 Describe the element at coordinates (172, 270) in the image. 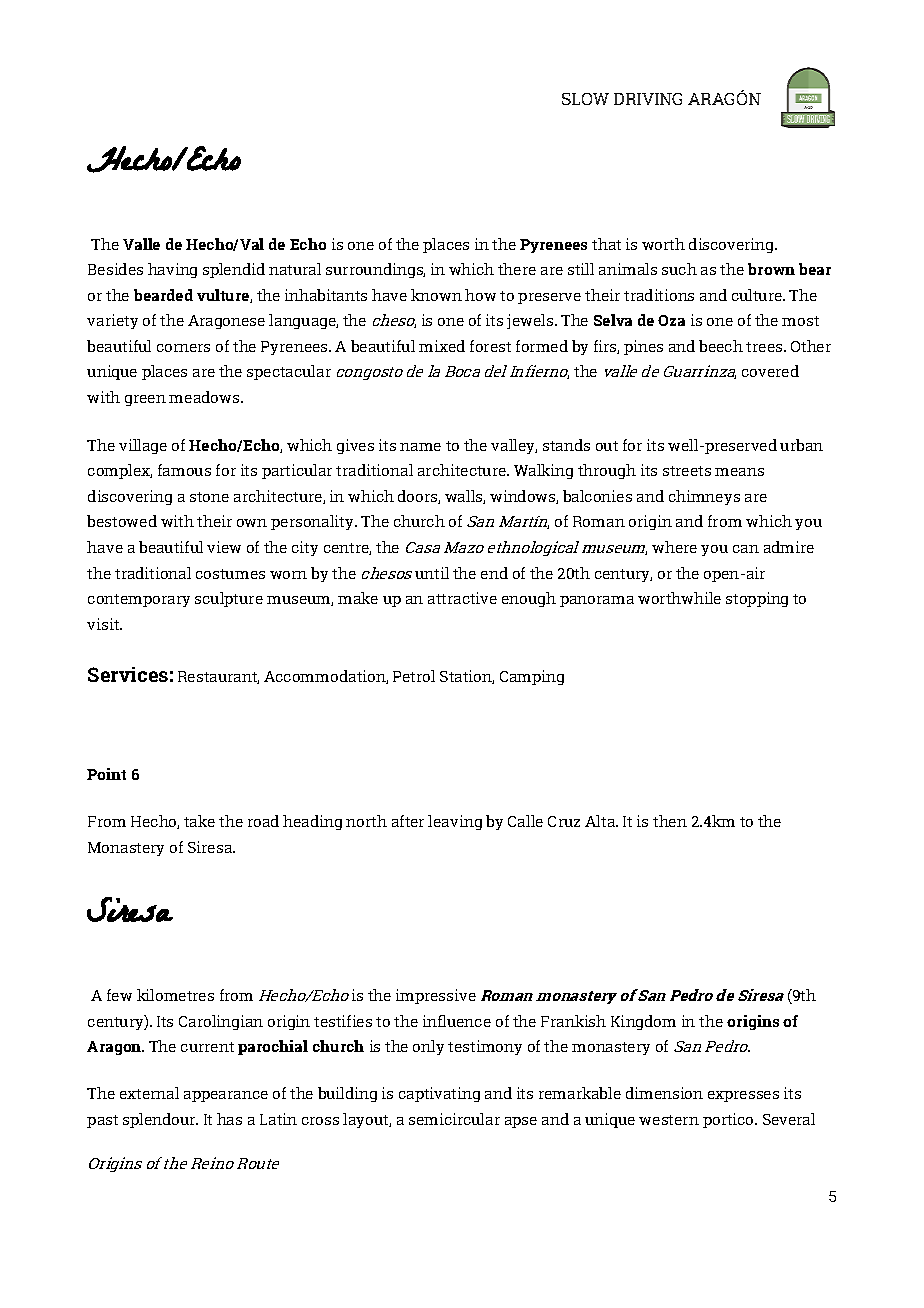

I see `having` at that location.
